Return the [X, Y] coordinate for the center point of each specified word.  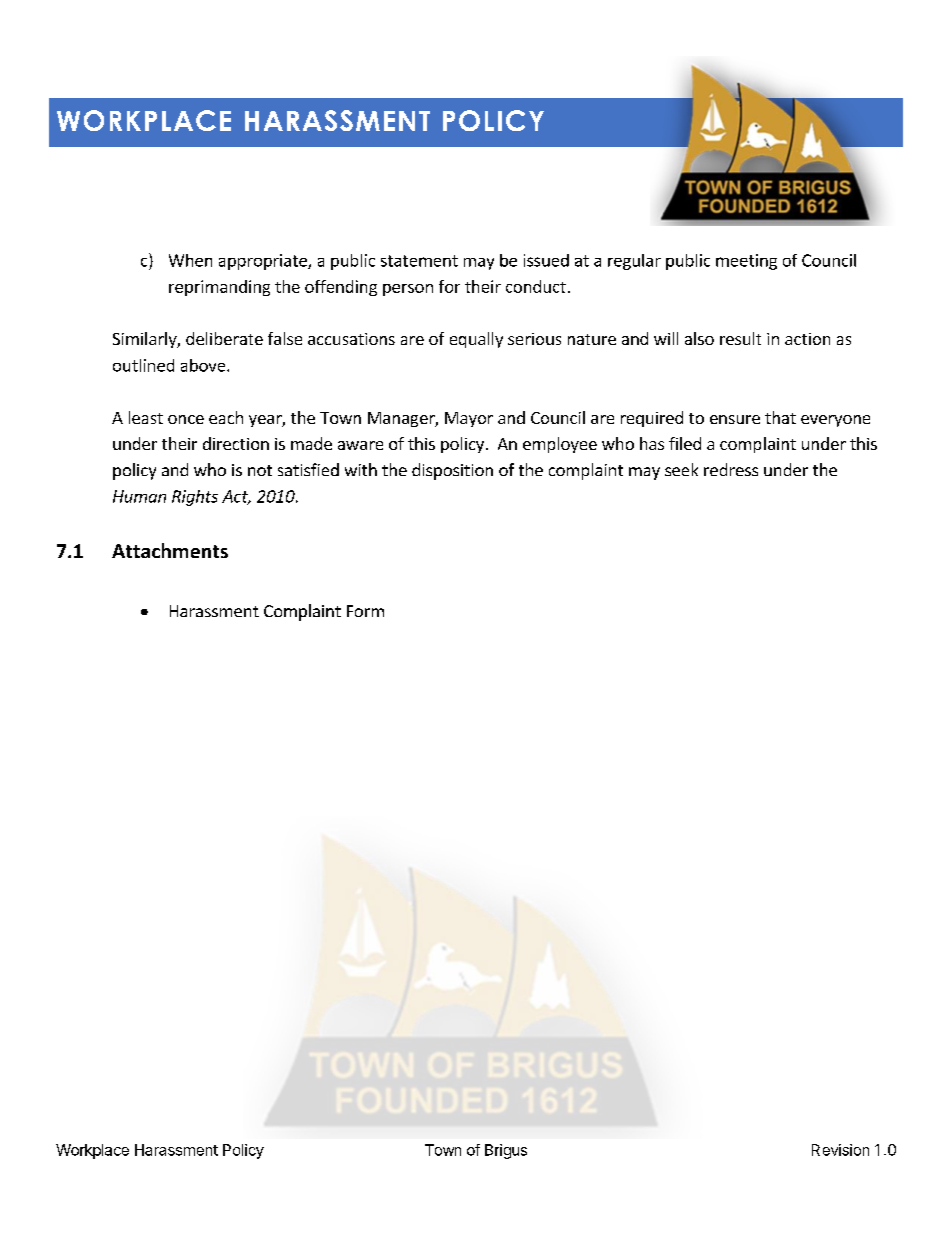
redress [731, 469]
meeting [746, 262]
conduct [536, 286]
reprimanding [219, 288]
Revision [840, 1150]
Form [365, 611]
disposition [452, 471]
